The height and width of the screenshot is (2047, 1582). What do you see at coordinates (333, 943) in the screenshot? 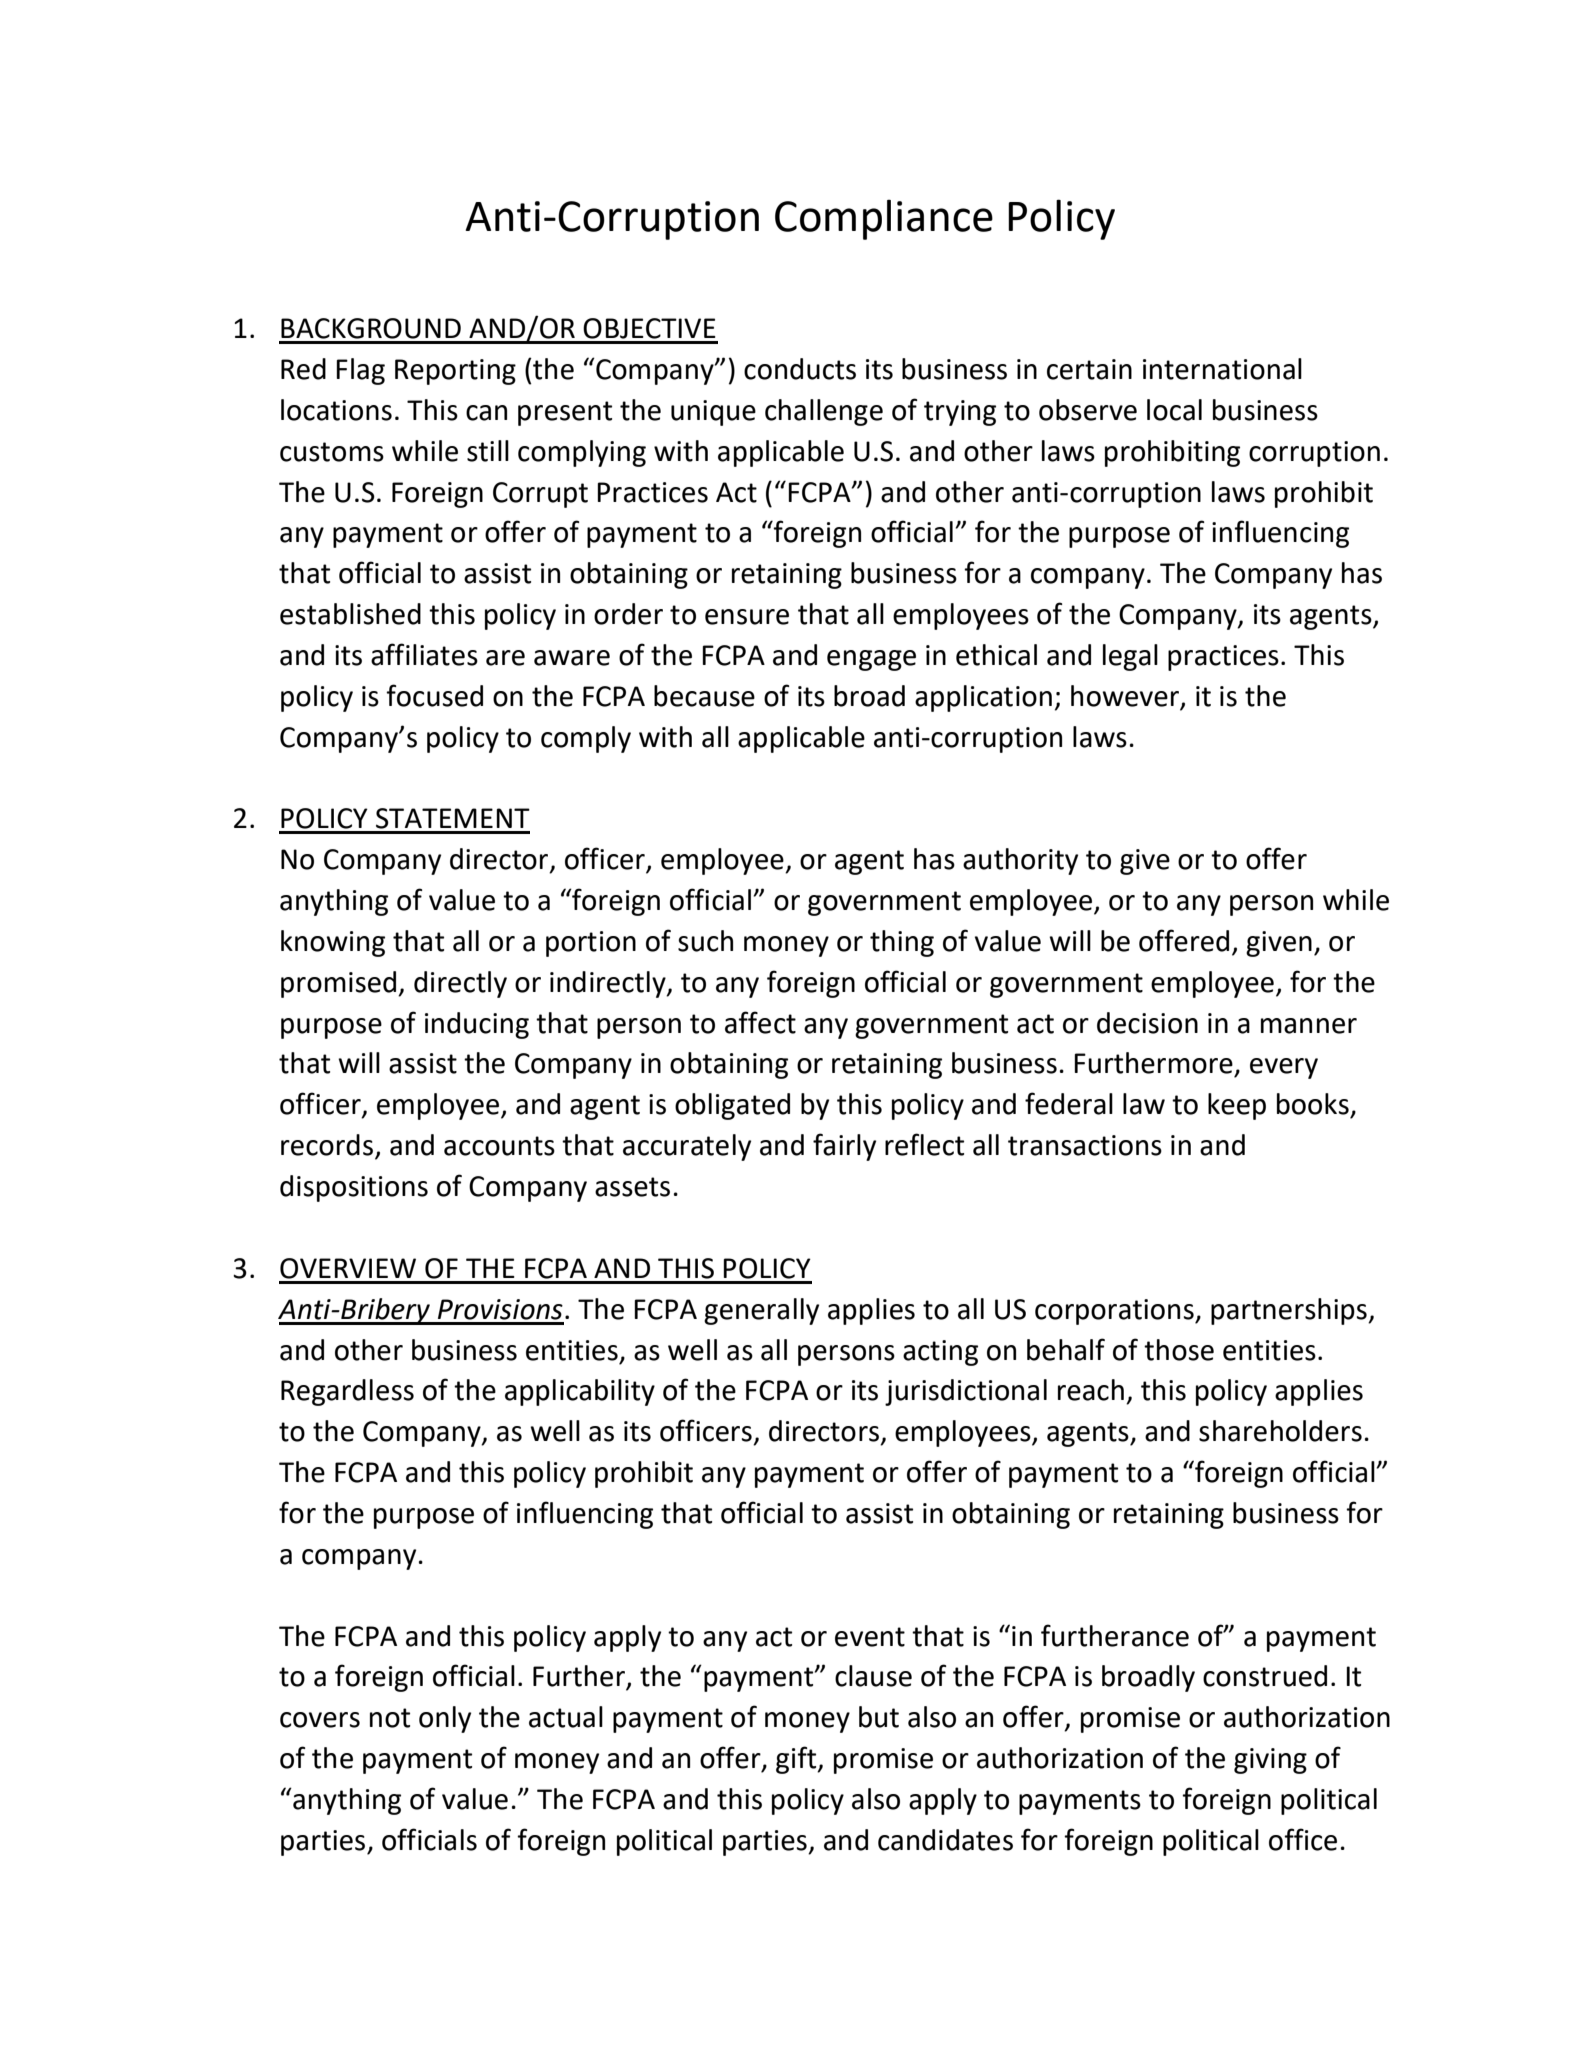
I see `knowing` at bounding box center [333, 943].
